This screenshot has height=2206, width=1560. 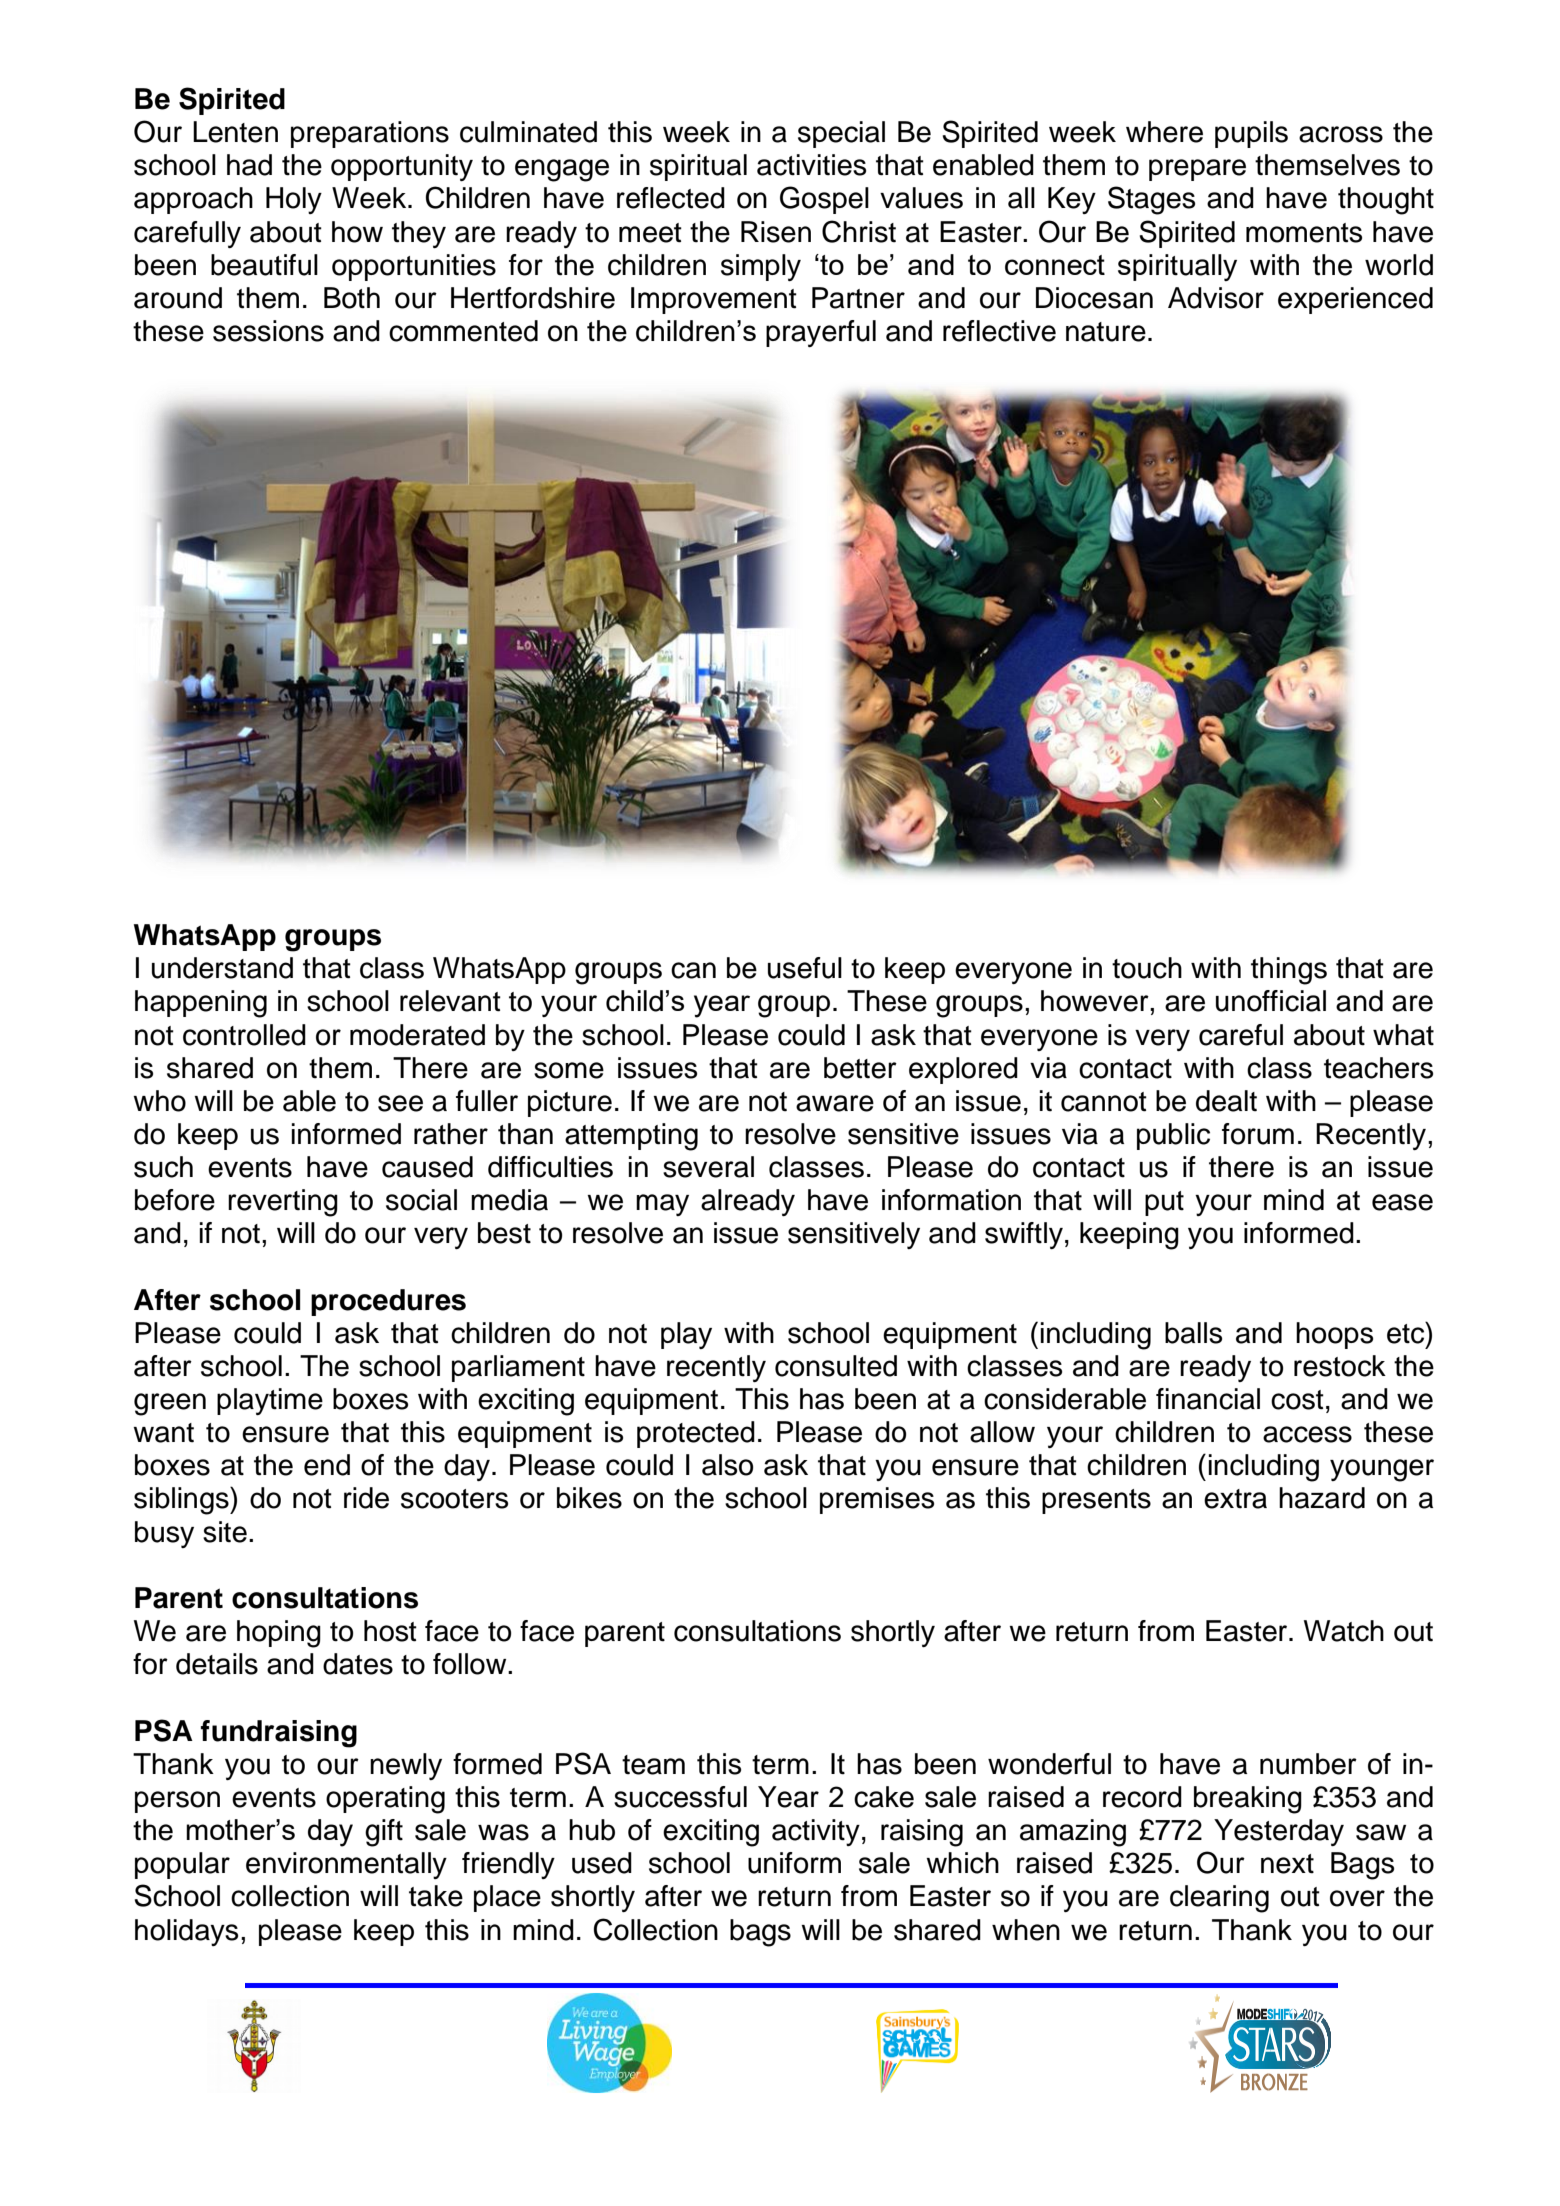 I want to click on uniform, so click(x=794, y=1863).
